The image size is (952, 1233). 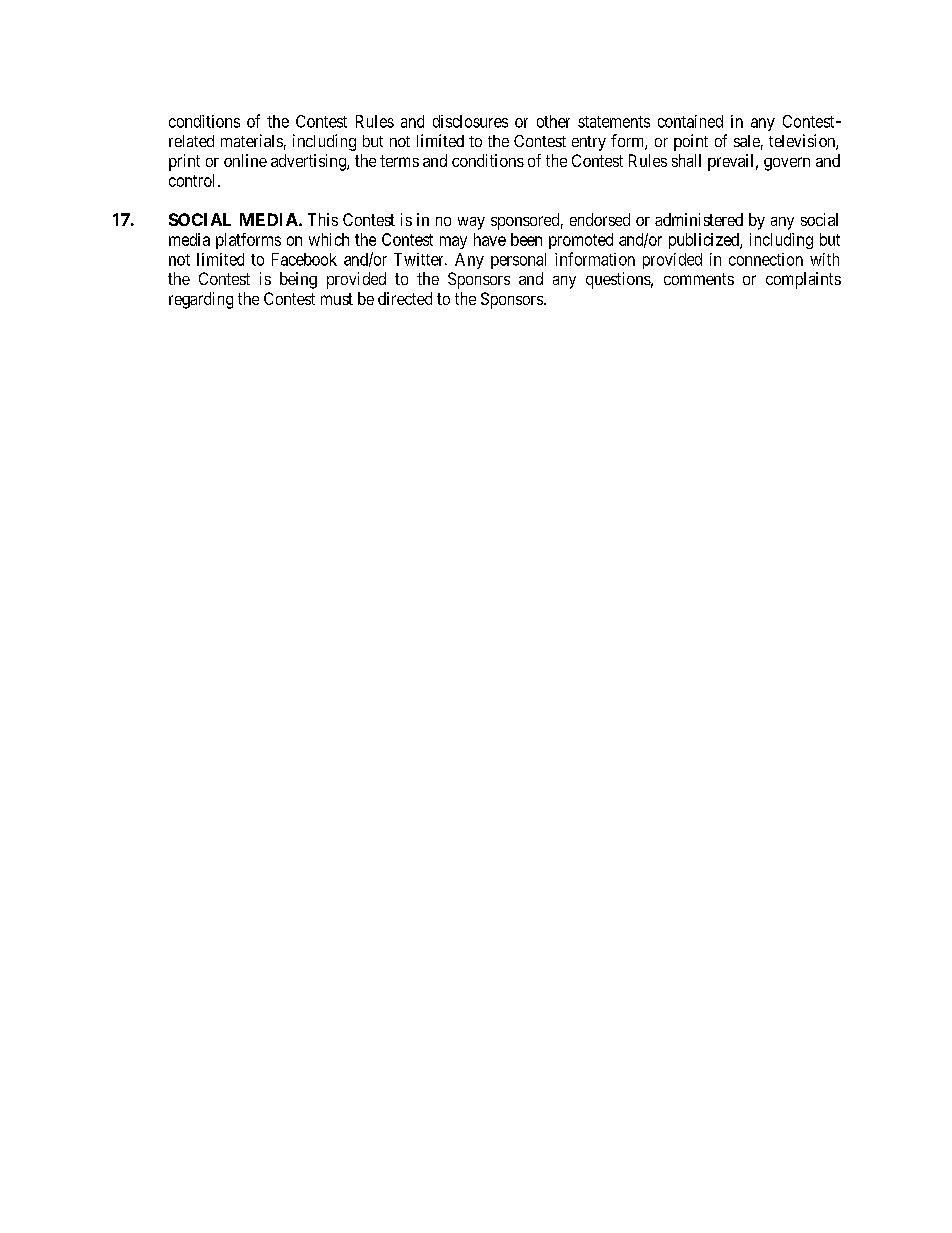 I want to click on other, so click(x=553, y=121).
